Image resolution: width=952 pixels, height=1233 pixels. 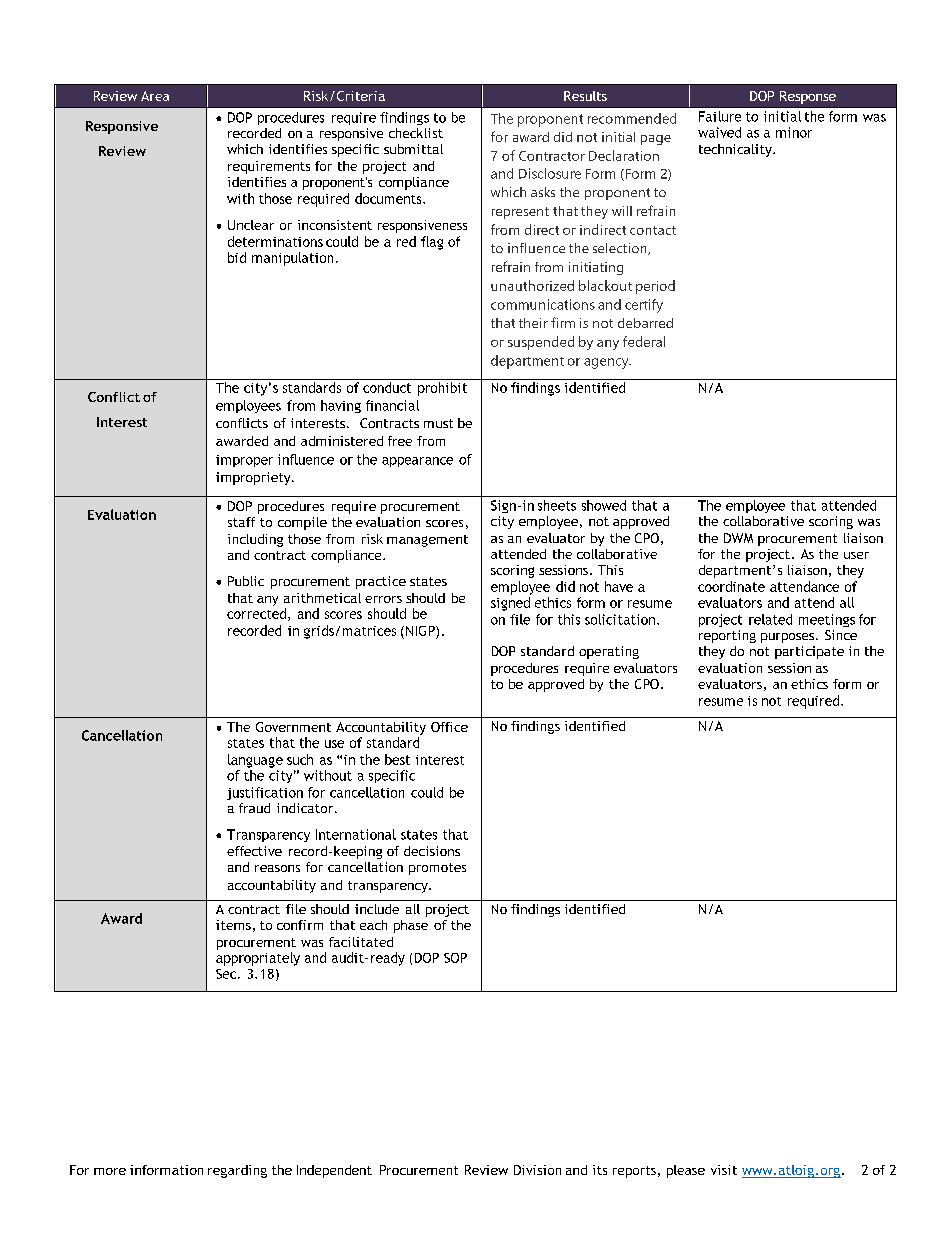 What do you see at coordinates (442, 389) in the image?
I see `prohibit` at bounding box center [442, 389].
